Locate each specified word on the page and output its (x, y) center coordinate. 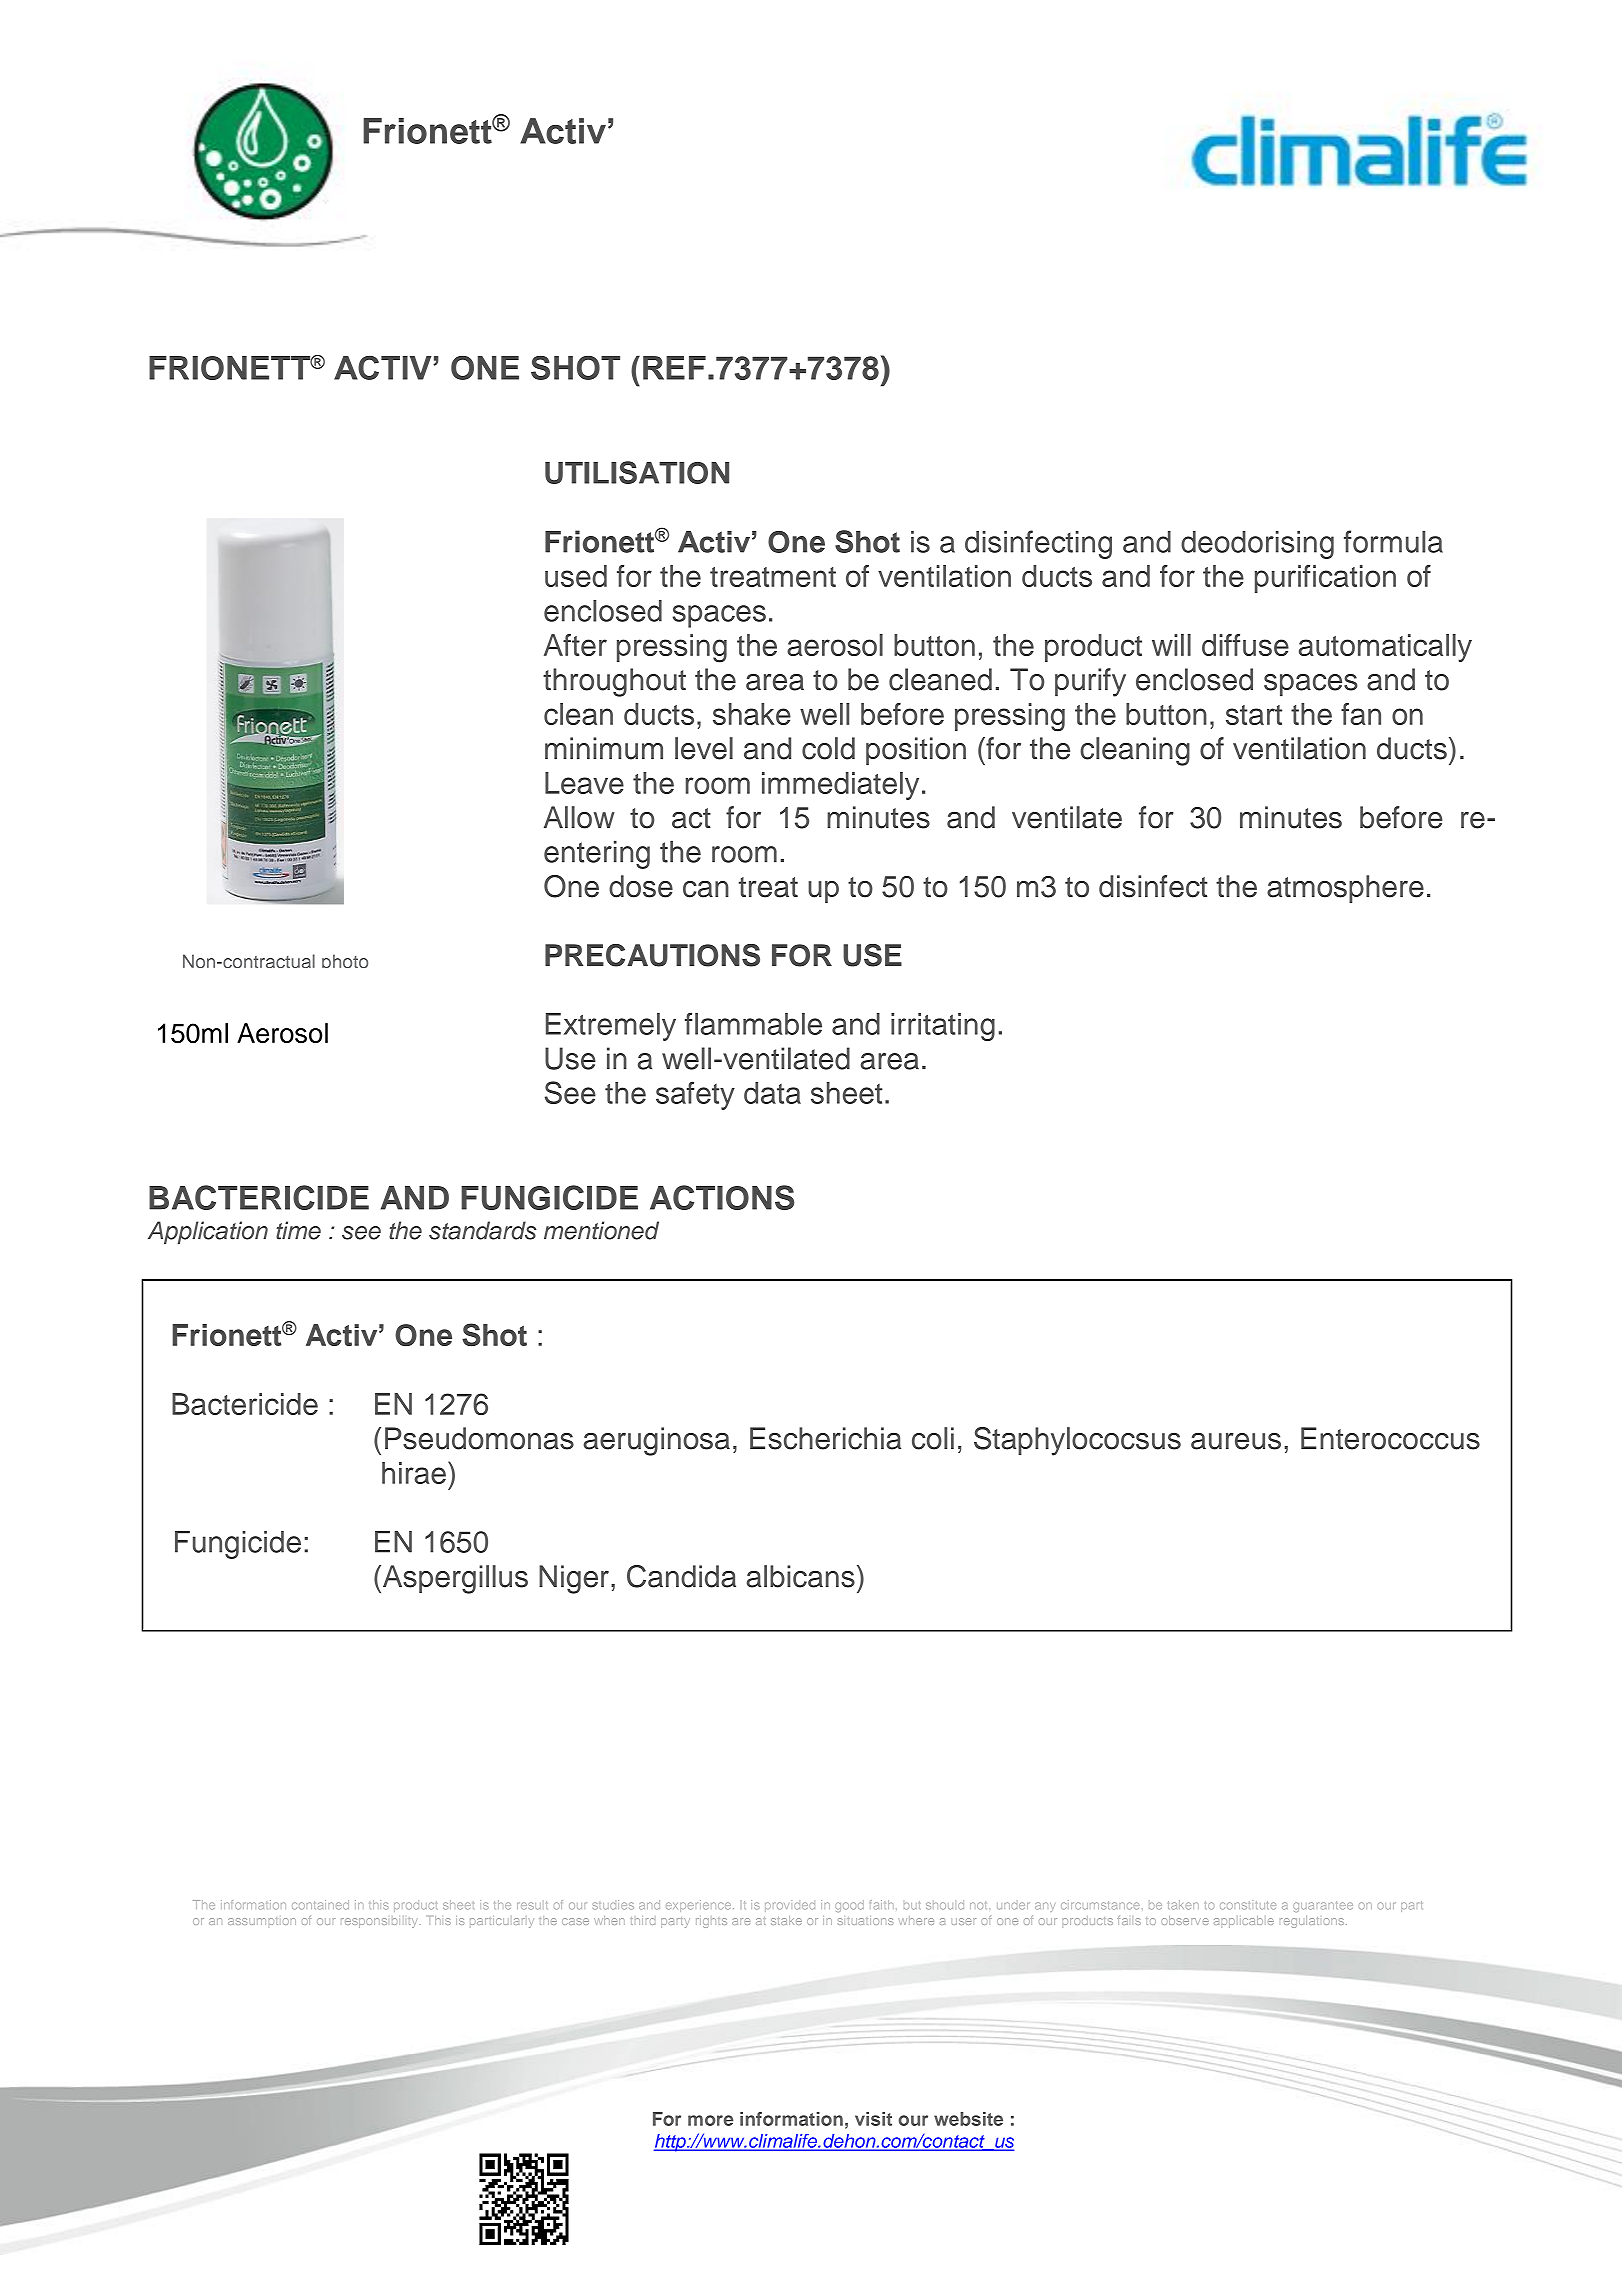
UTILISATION (637, 472)
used (576, 576)
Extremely (611, 1027)
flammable (753, 1023)
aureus (1236, 1441)
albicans (801, 1576)
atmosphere (1345, 889)
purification (1325, 579)
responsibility (379, 1923)
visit (873, 2119)
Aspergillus (455, 1579)
